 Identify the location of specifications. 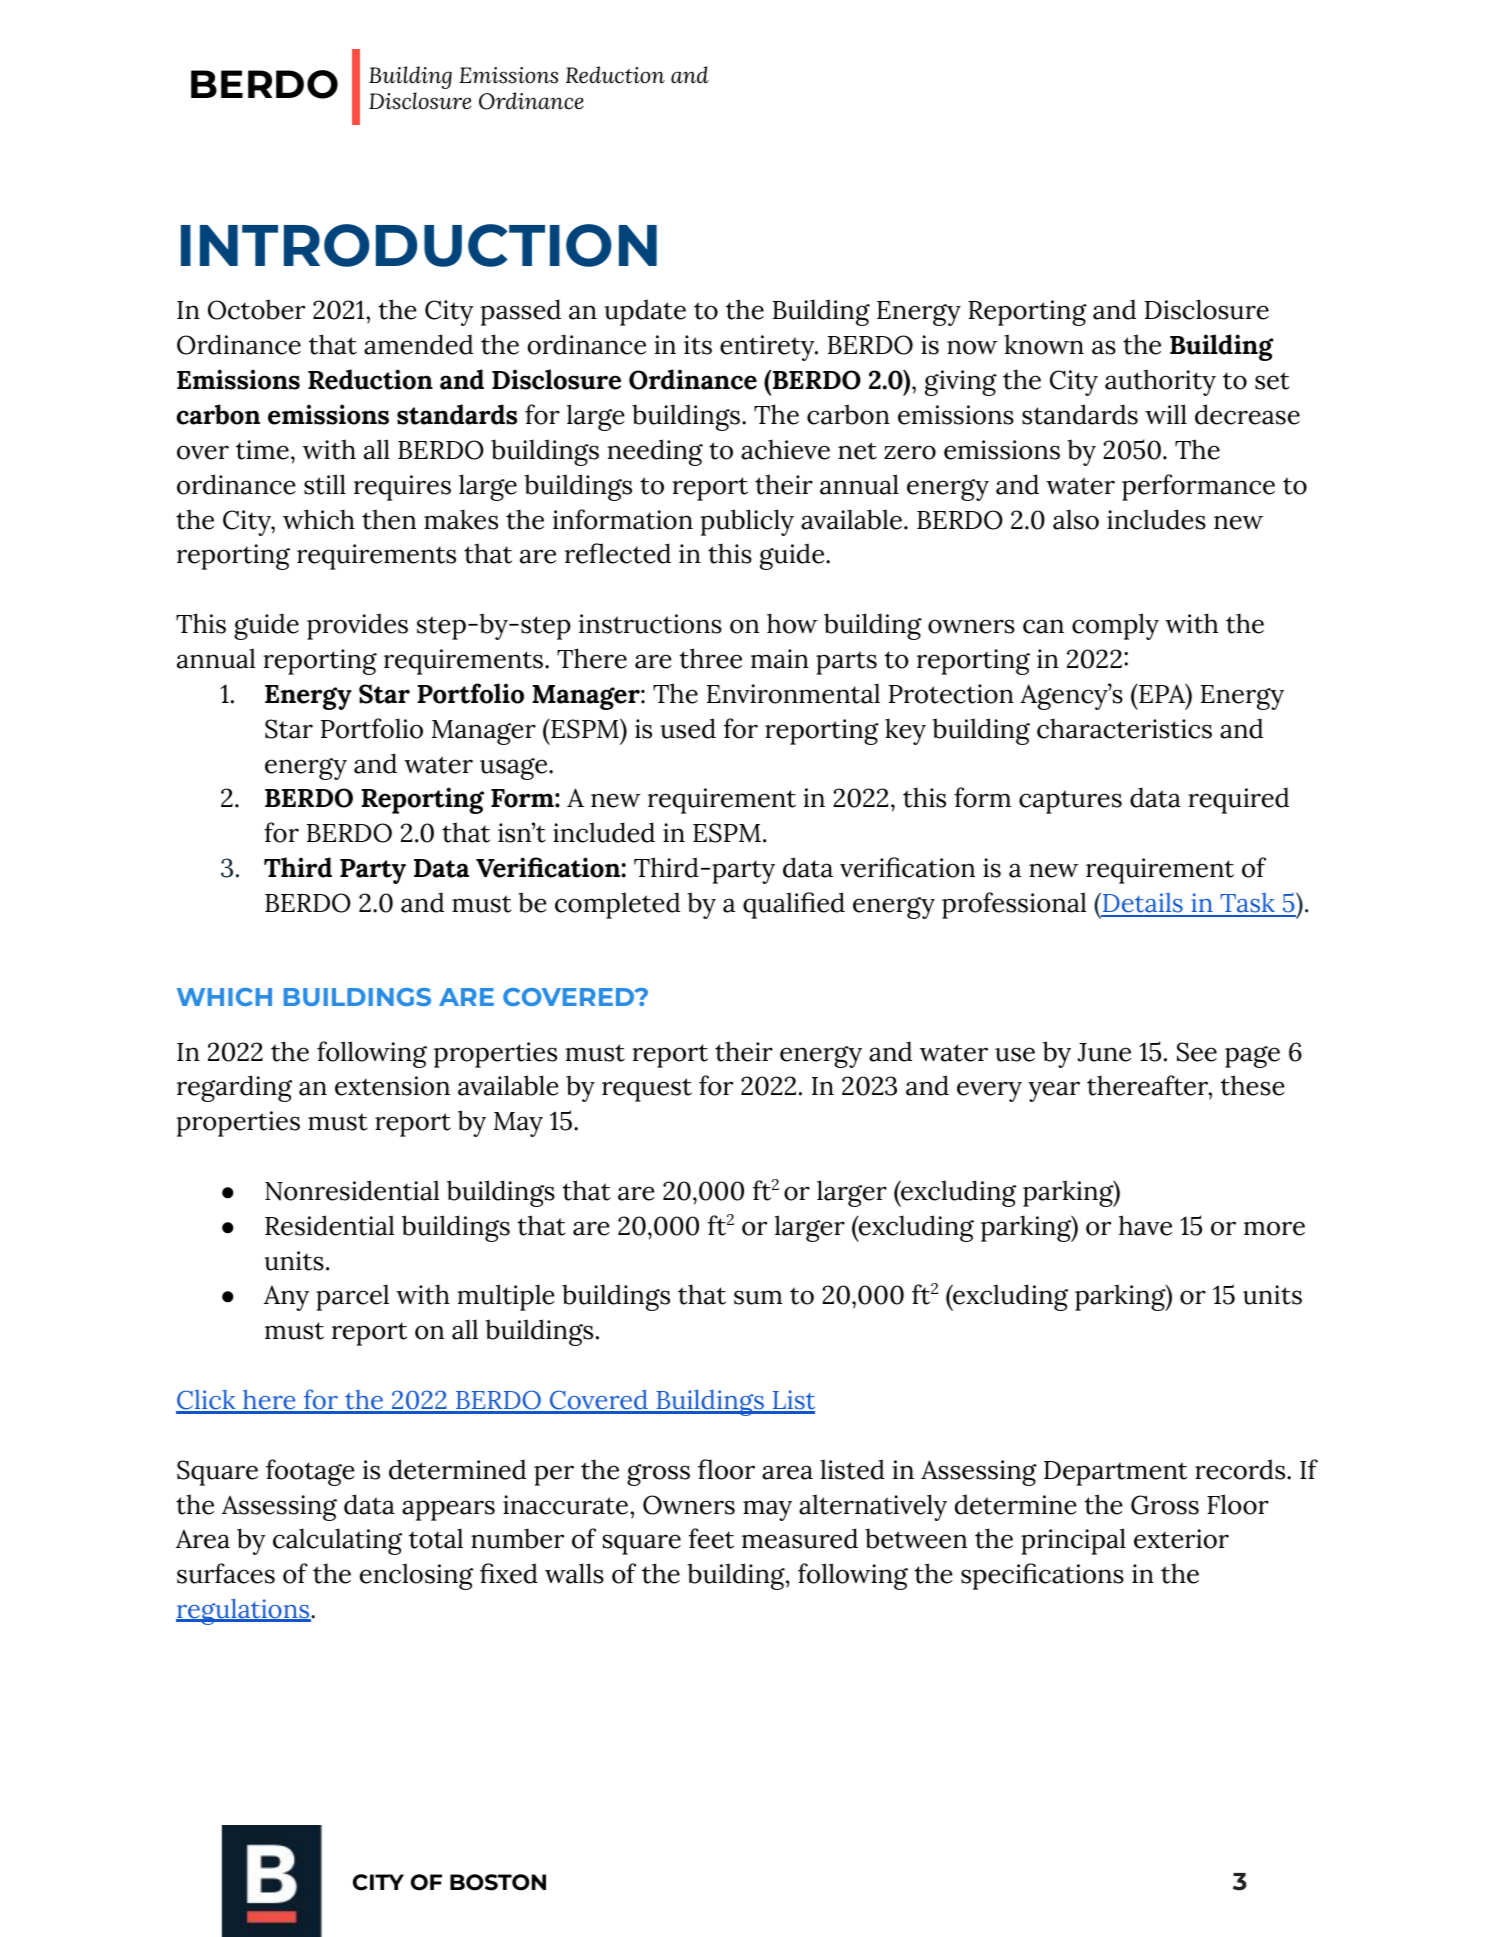
(1042, 1576).
